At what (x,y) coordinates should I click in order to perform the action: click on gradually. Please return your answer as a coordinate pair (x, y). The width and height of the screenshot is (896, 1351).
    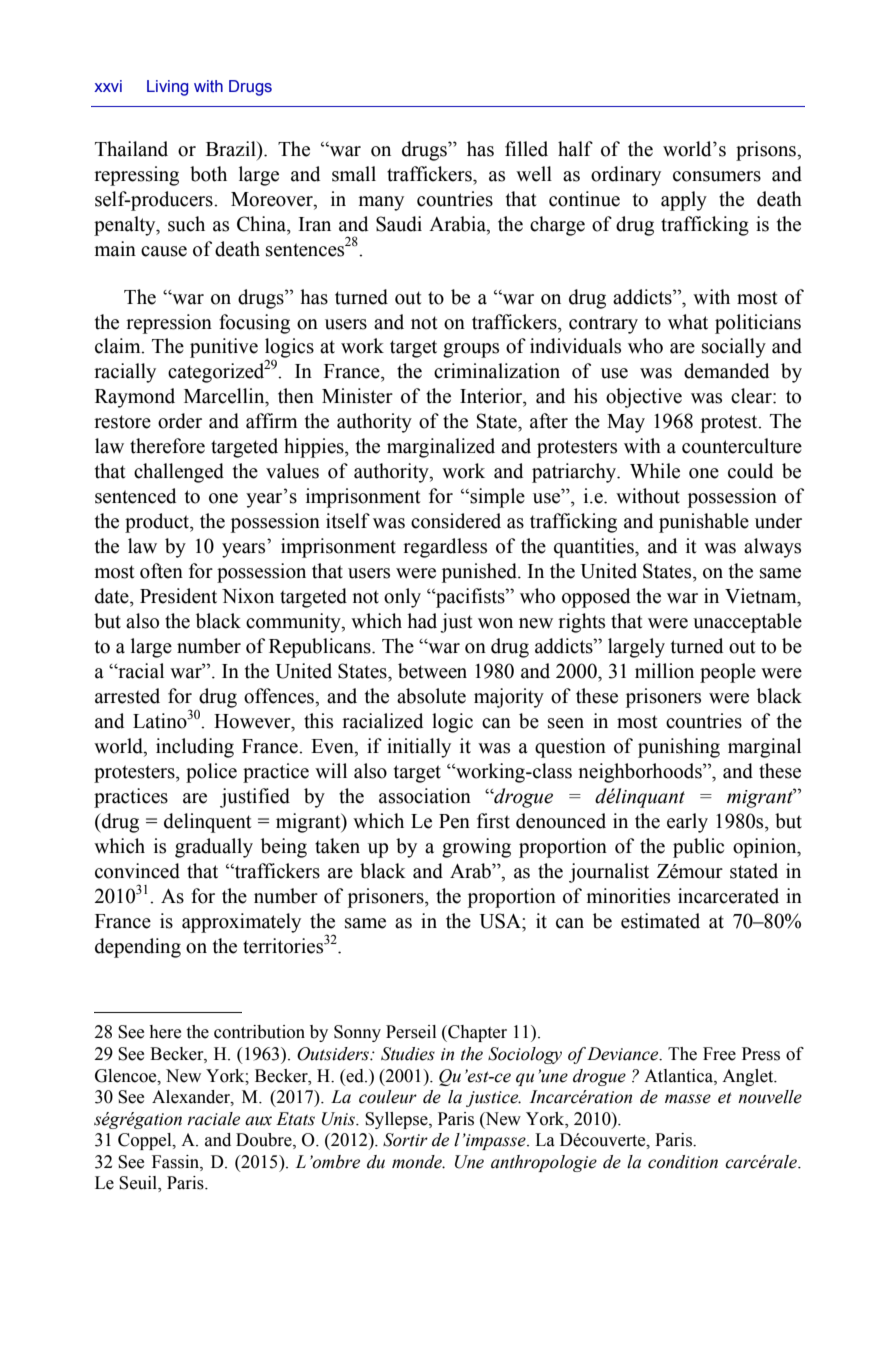
    Looking at the image, I should click on (214, 848).
